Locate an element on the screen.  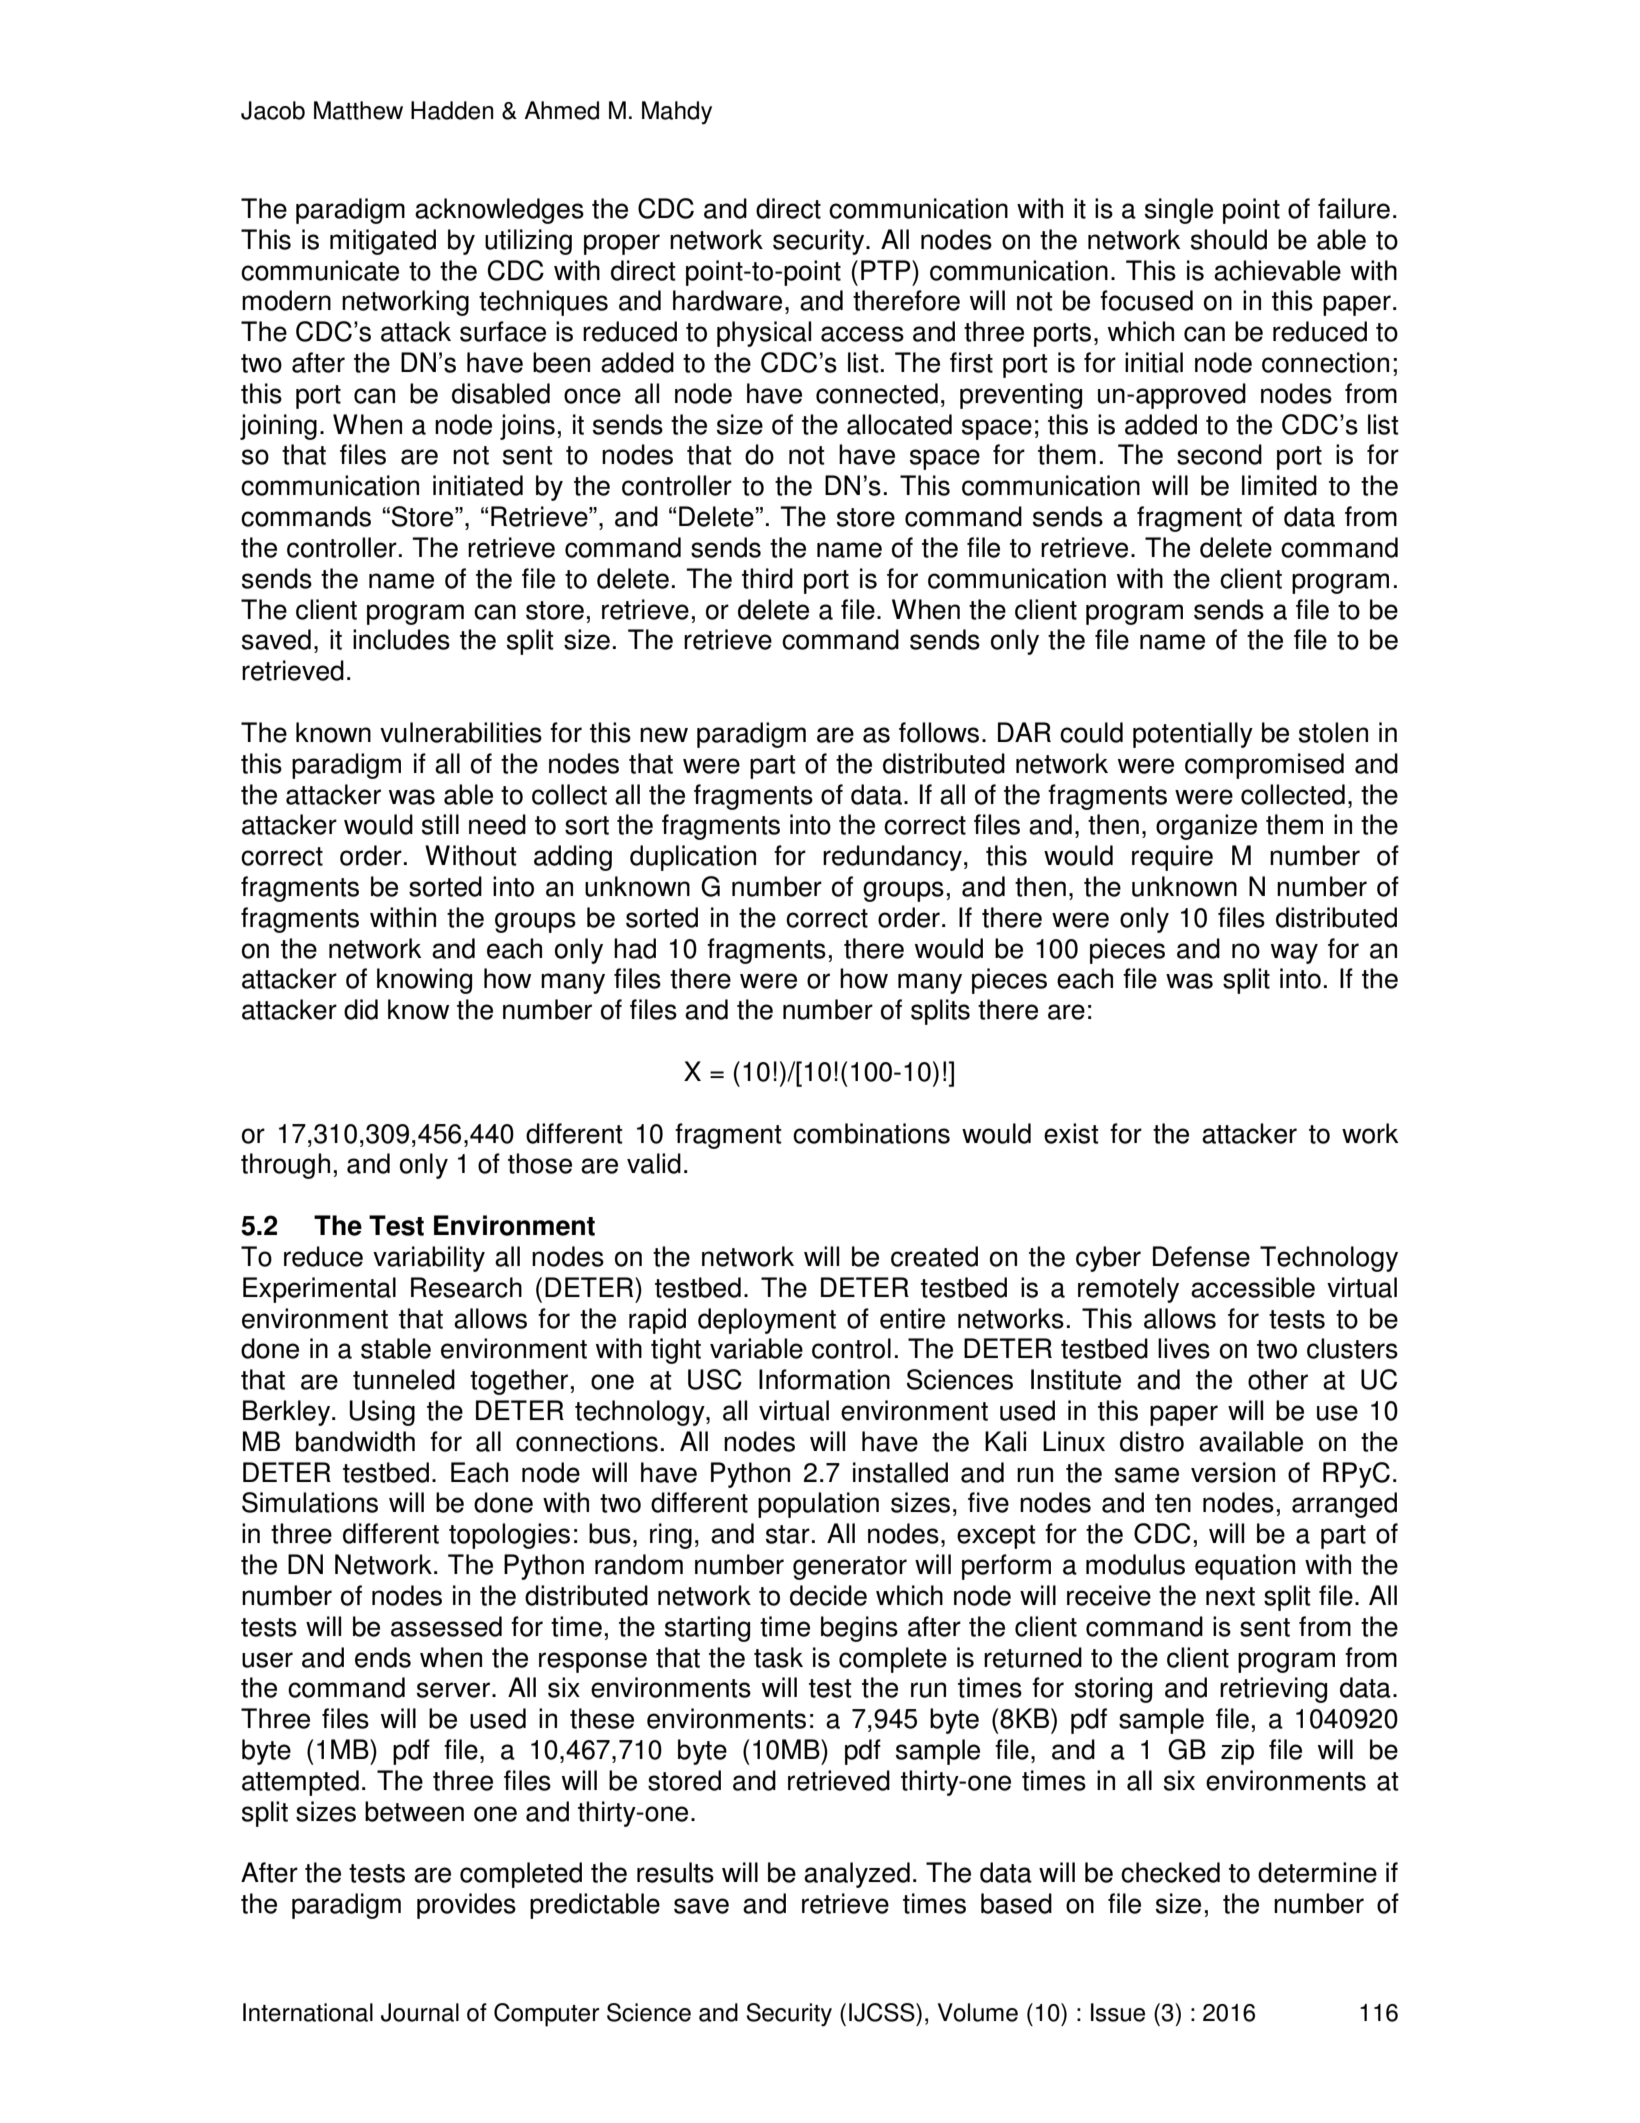
way is located at coordinates (1294, 953).
